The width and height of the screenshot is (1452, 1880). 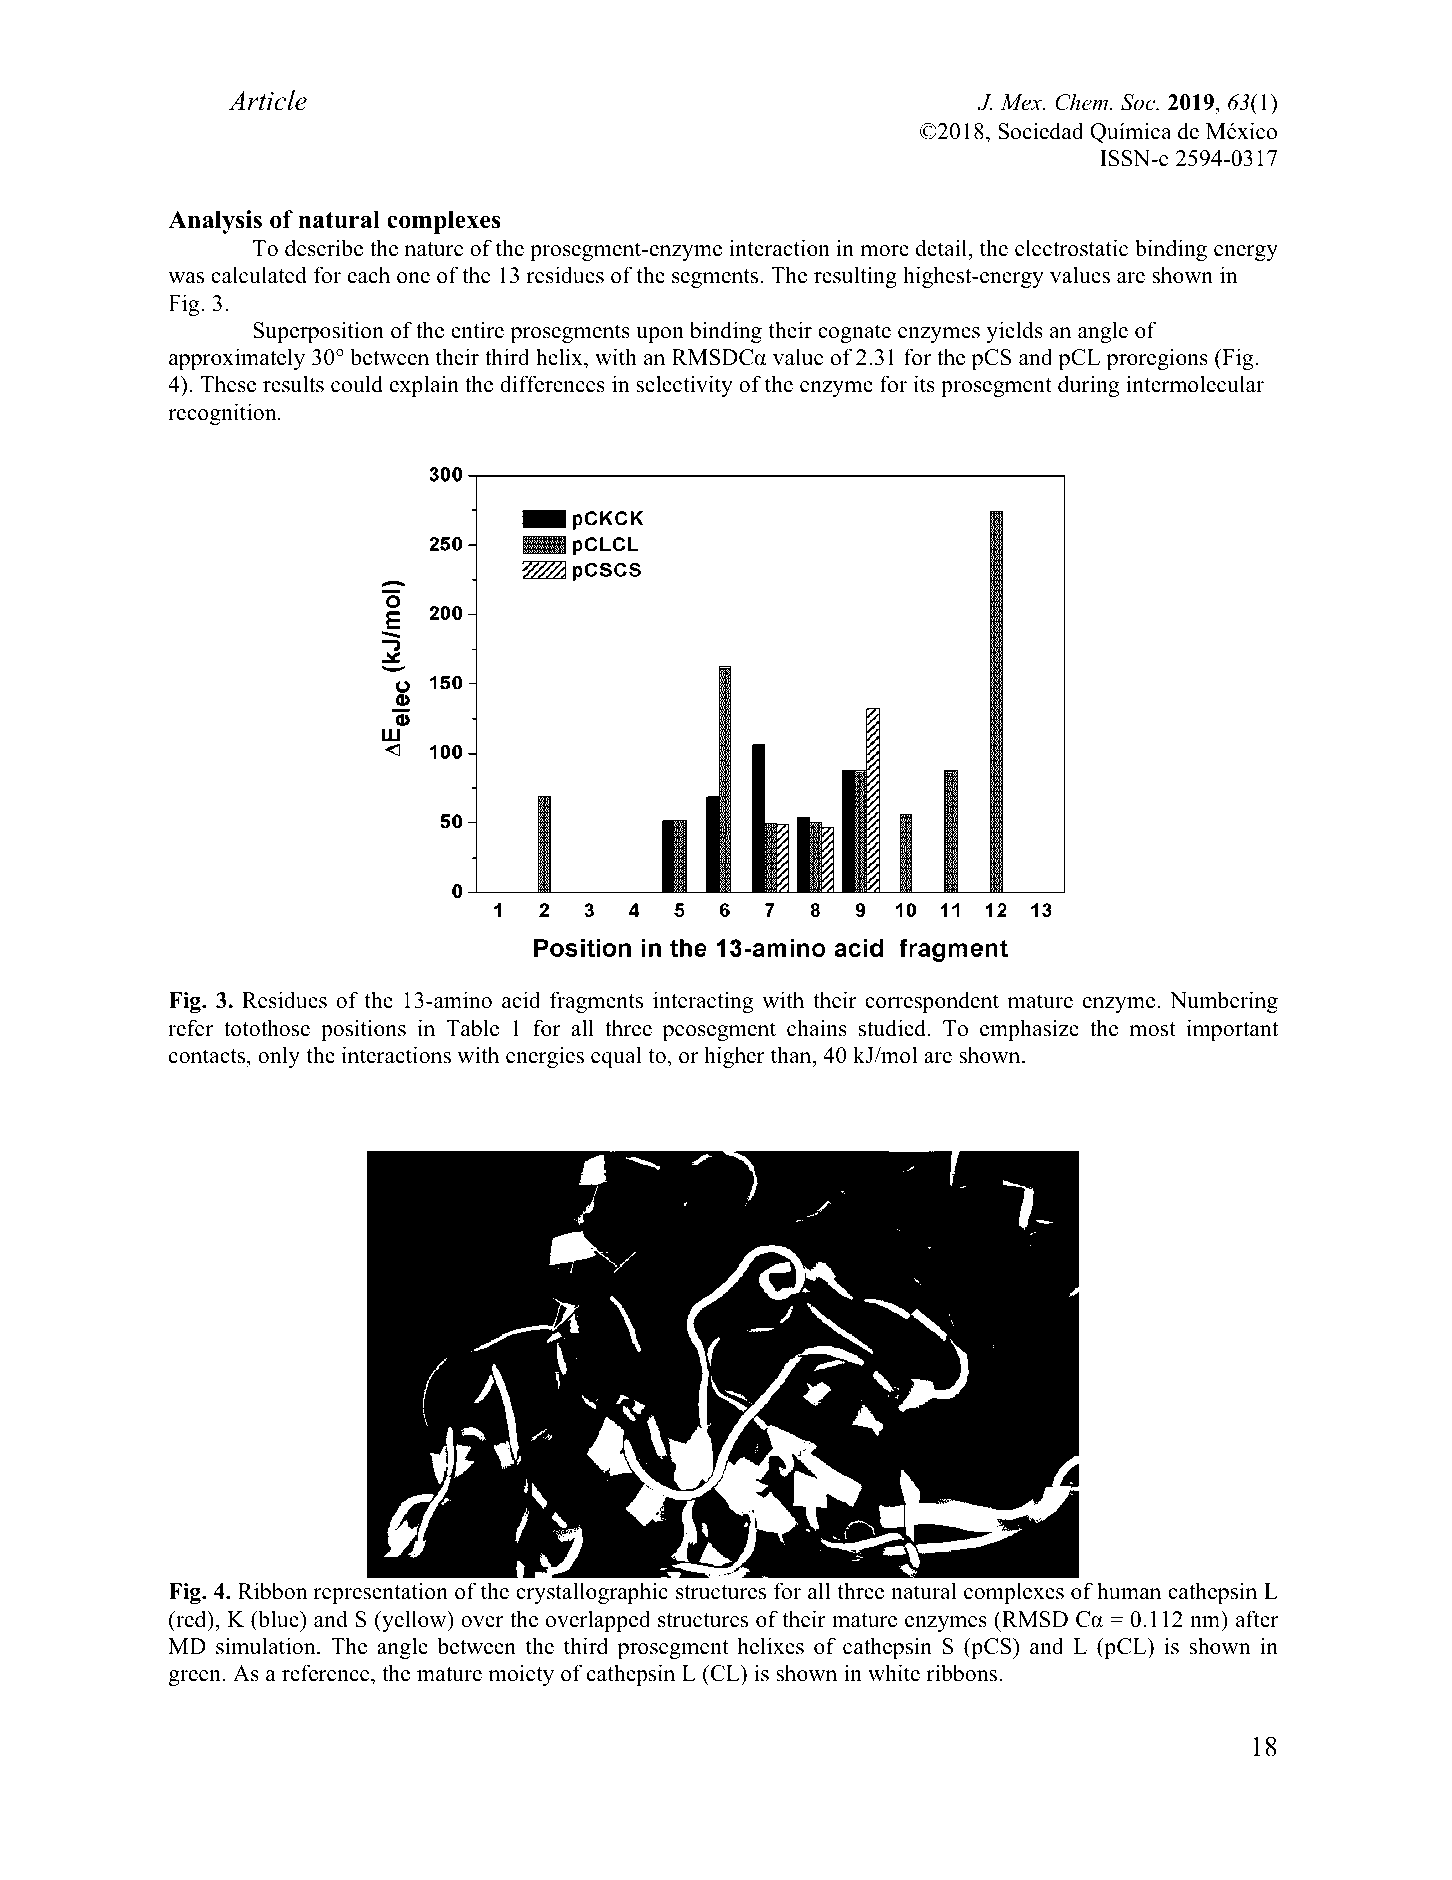 What do you see at coordinates (592, 1593) in the screenshot?
I see `crystallographic` at bounding box center [592, 1593].
